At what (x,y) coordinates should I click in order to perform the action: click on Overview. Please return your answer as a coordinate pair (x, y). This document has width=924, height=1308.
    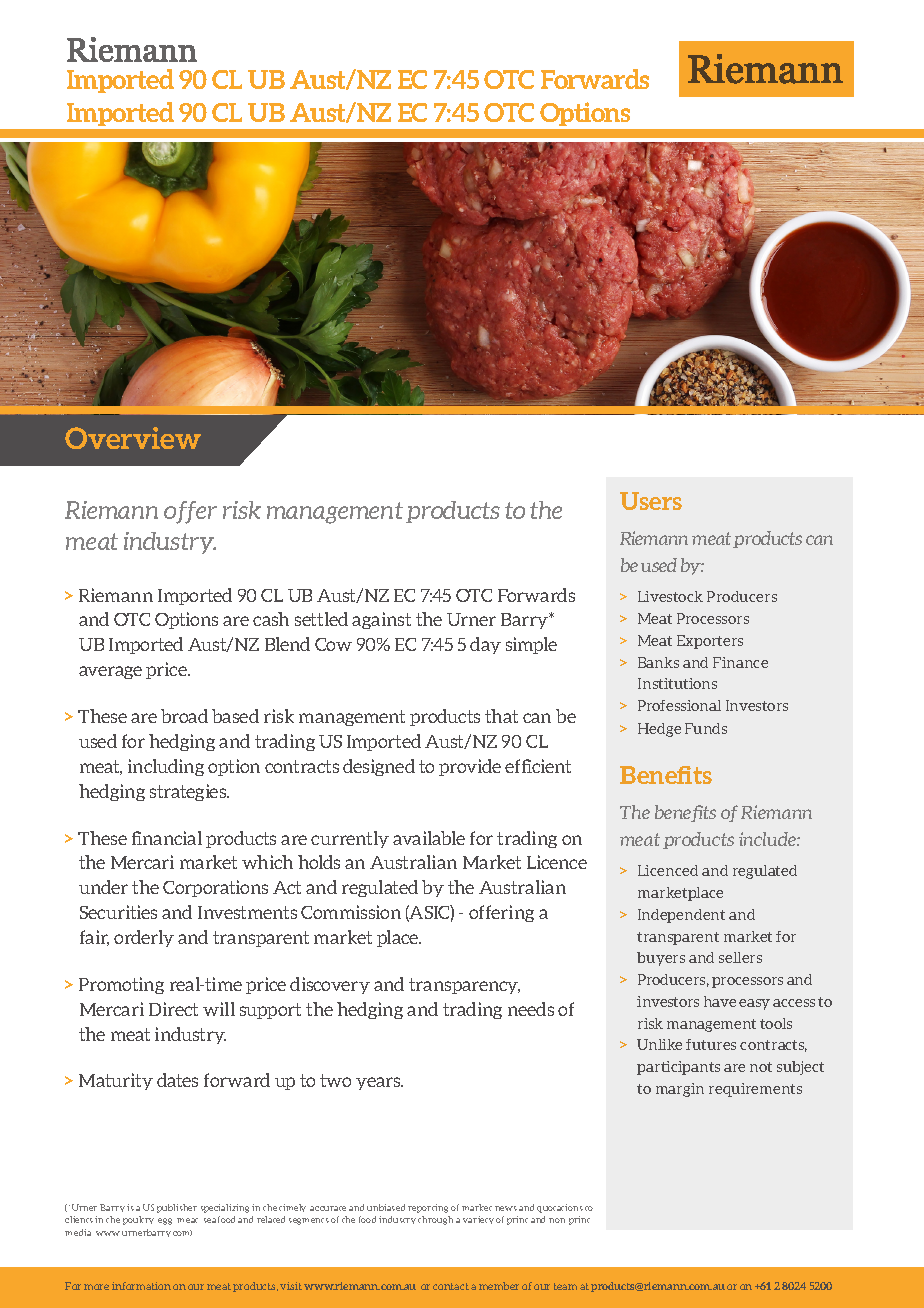
    Looking at the image, I should click on (133, 438).
